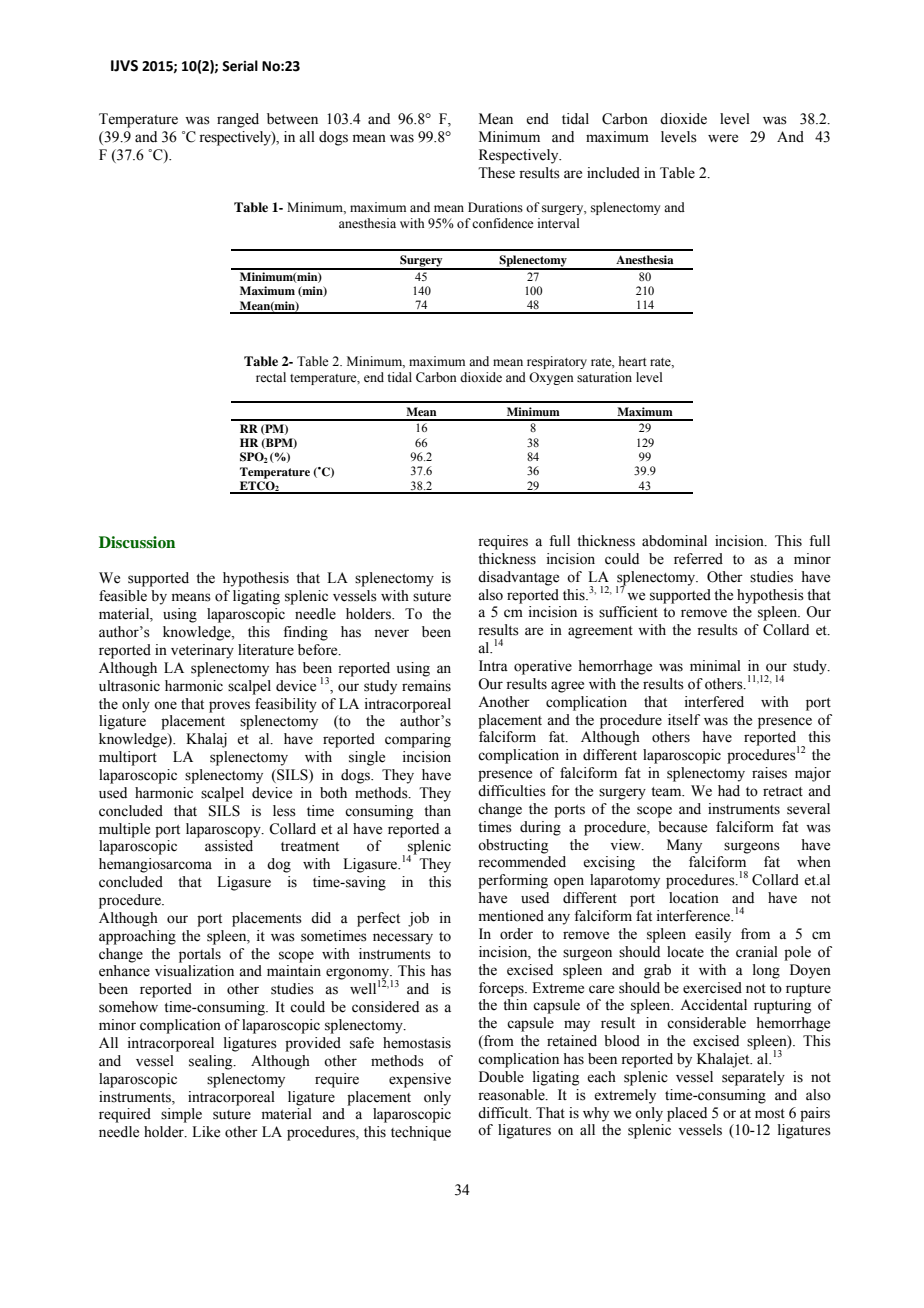 The image size is (924, 1308). I want to click on simple, so click(181, 1115).
